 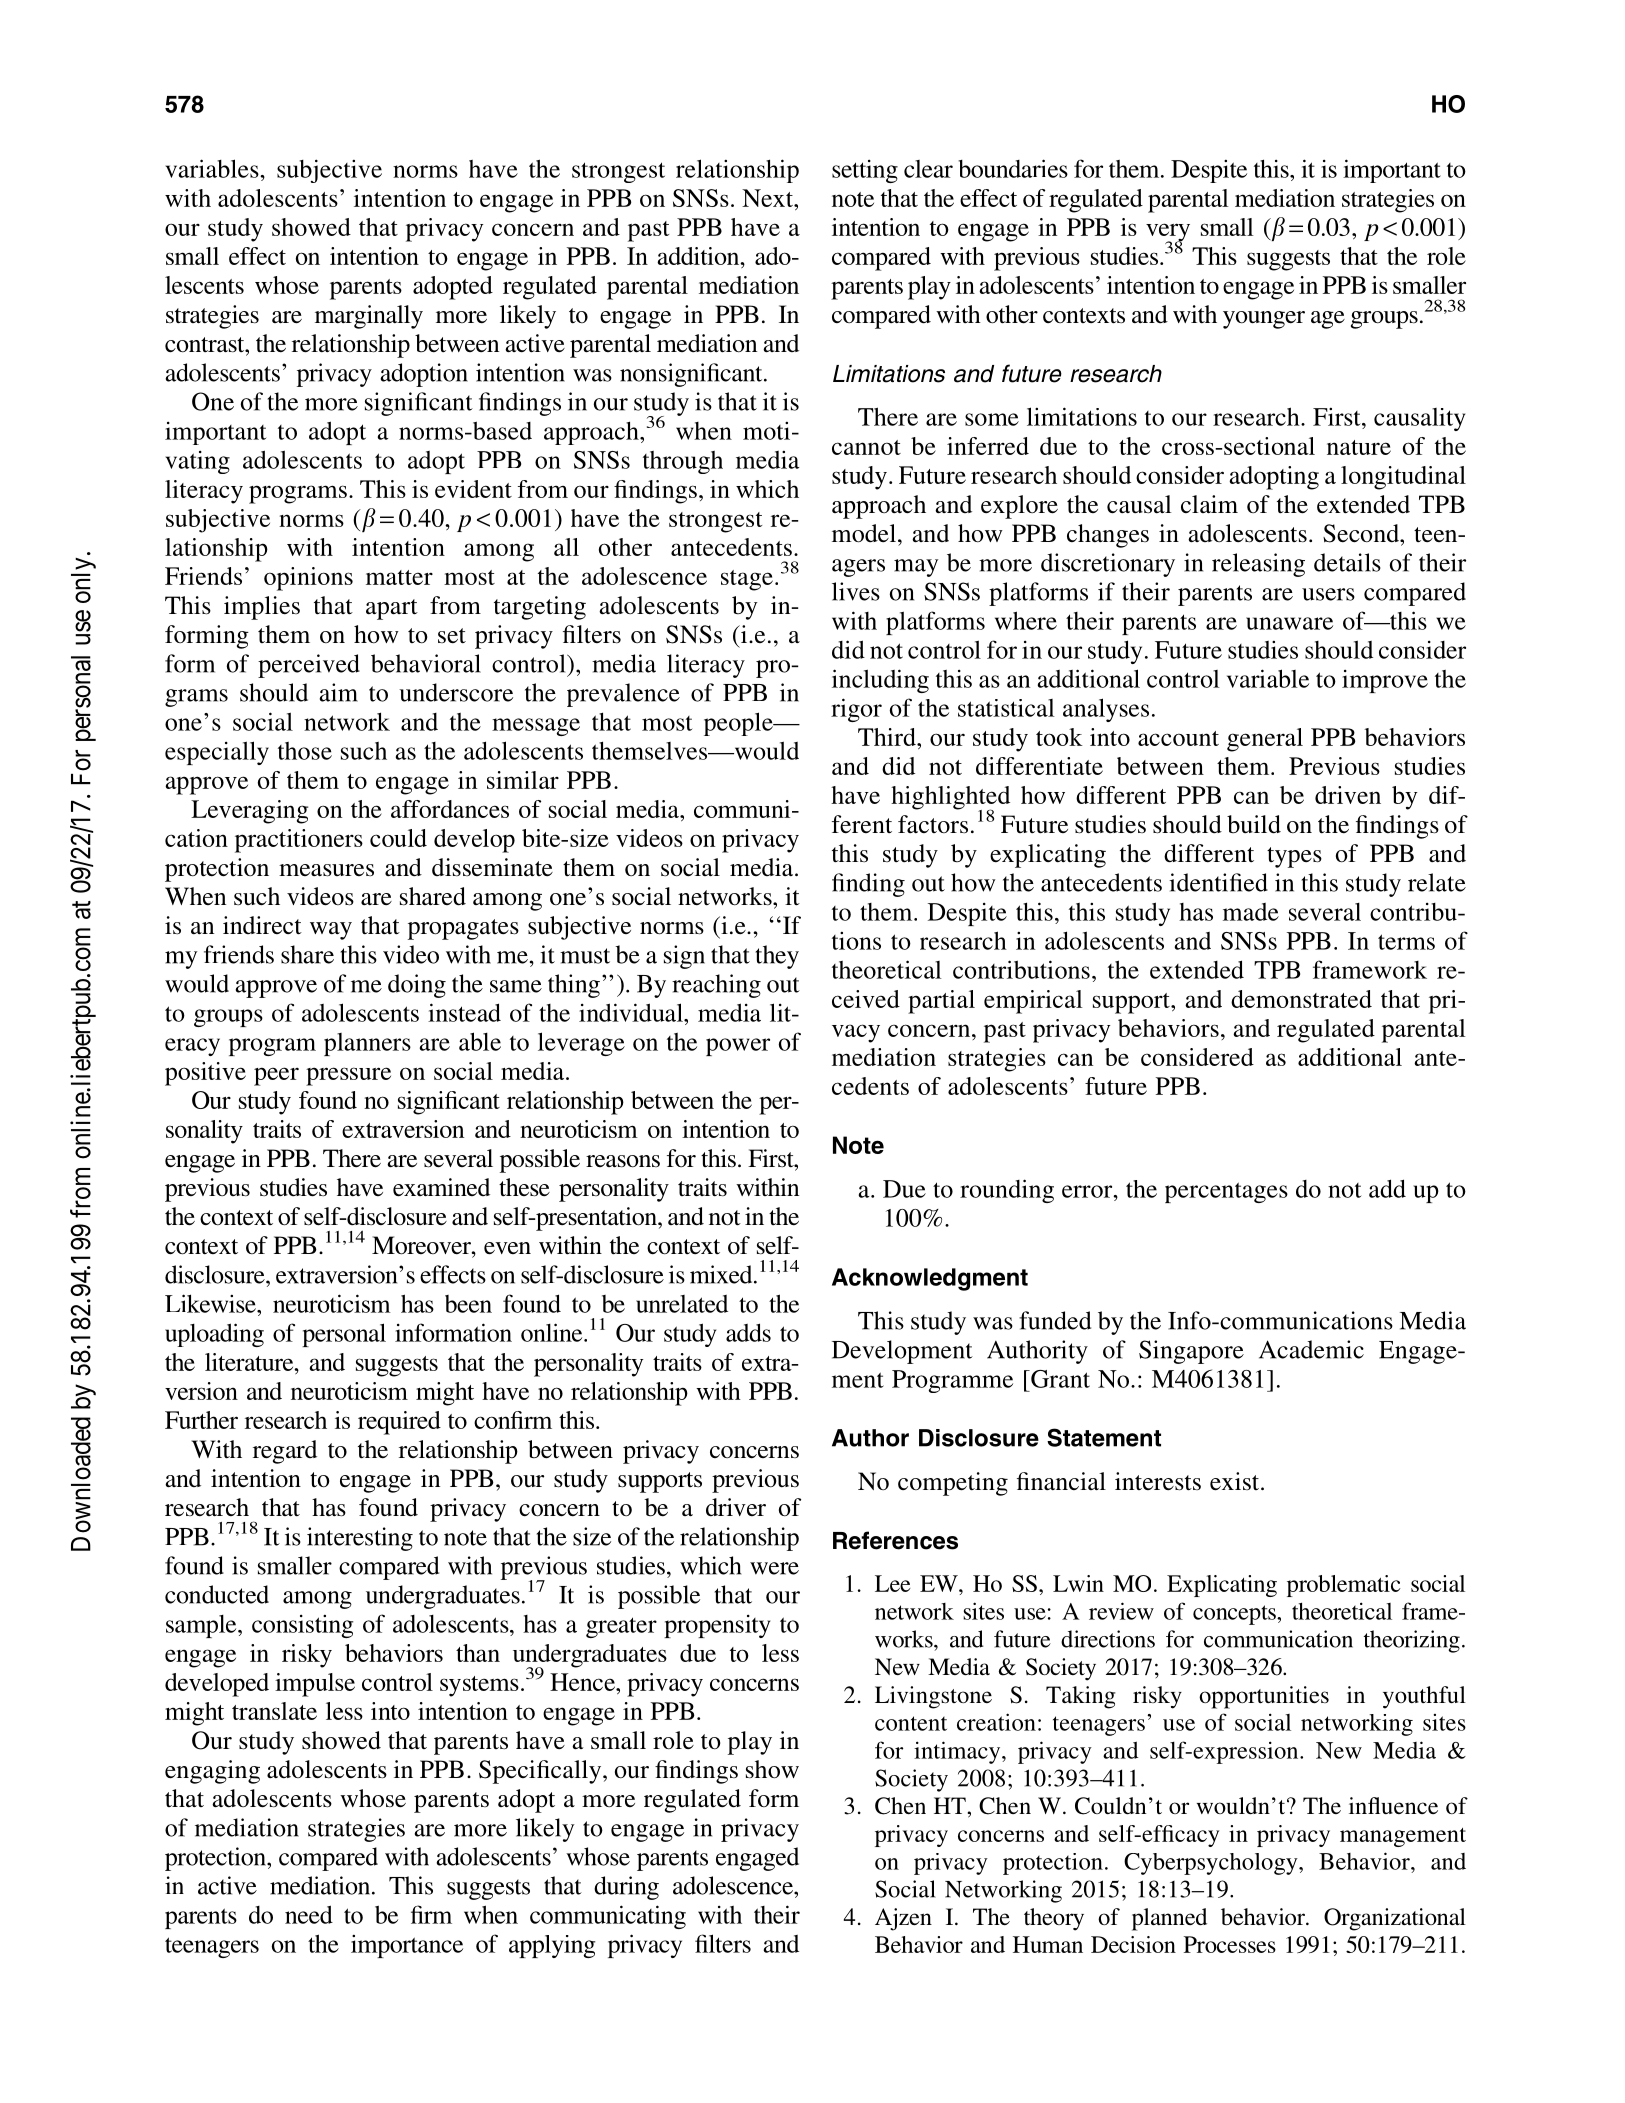 I want to click on power, so click(x=738, y=1047).
